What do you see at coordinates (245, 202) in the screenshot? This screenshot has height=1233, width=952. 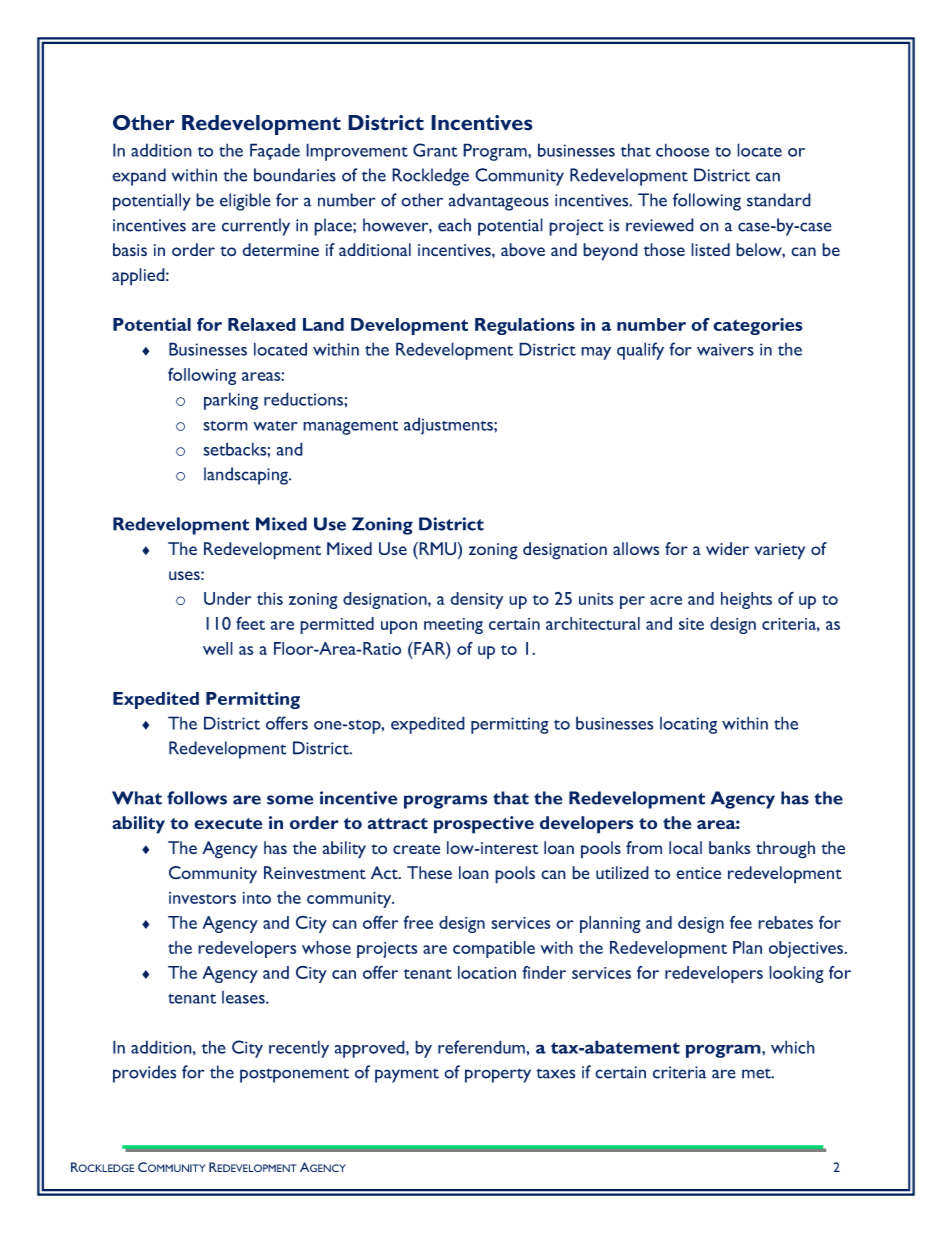 I see `eligible` at bounding box center [245, 202].
